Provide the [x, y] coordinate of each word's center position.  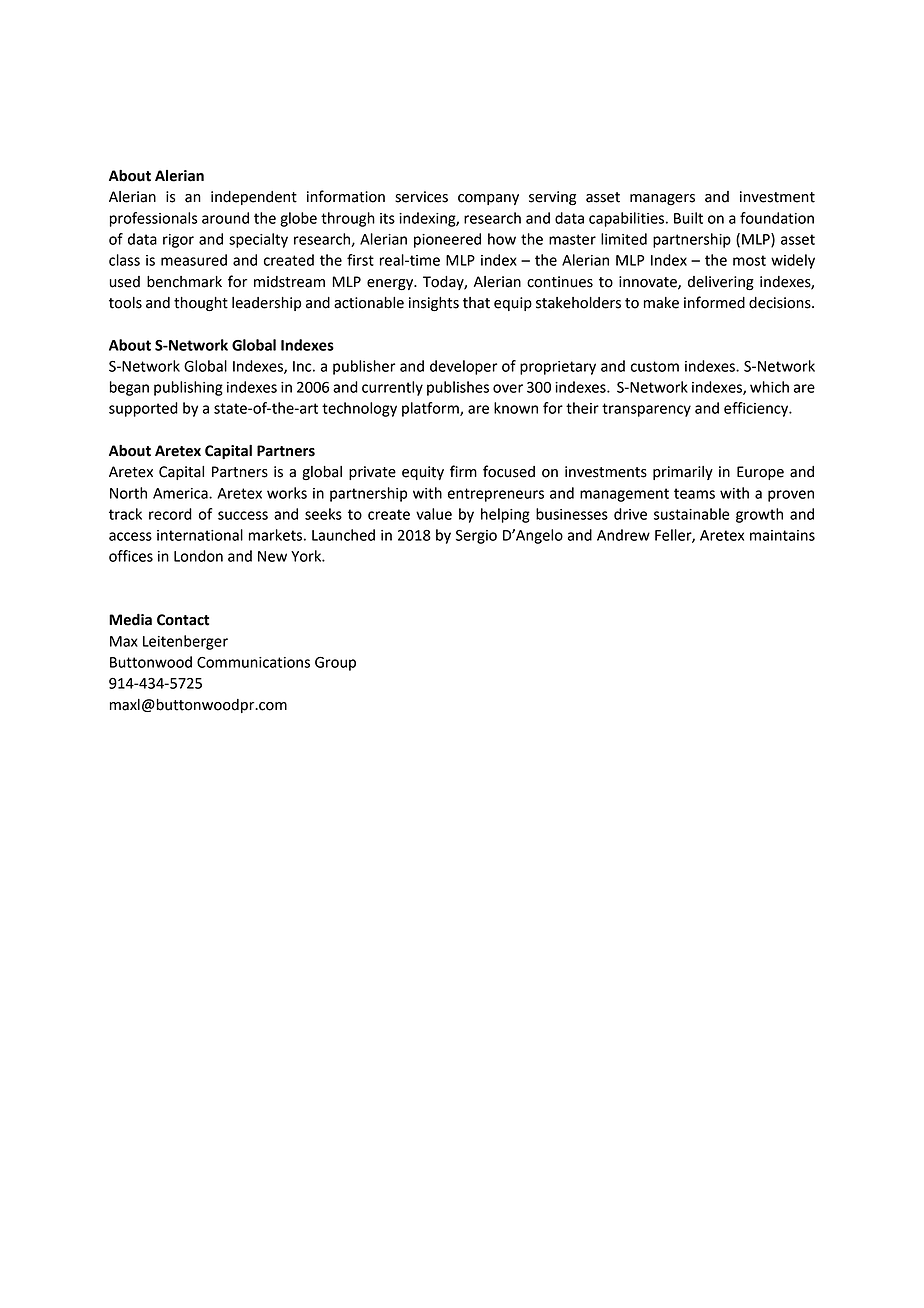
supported [143, 409]
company [488, 199]
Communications [253, 662]
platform [431, 409]
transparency [646, 410]
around [225, 218]
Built [688, 218]
